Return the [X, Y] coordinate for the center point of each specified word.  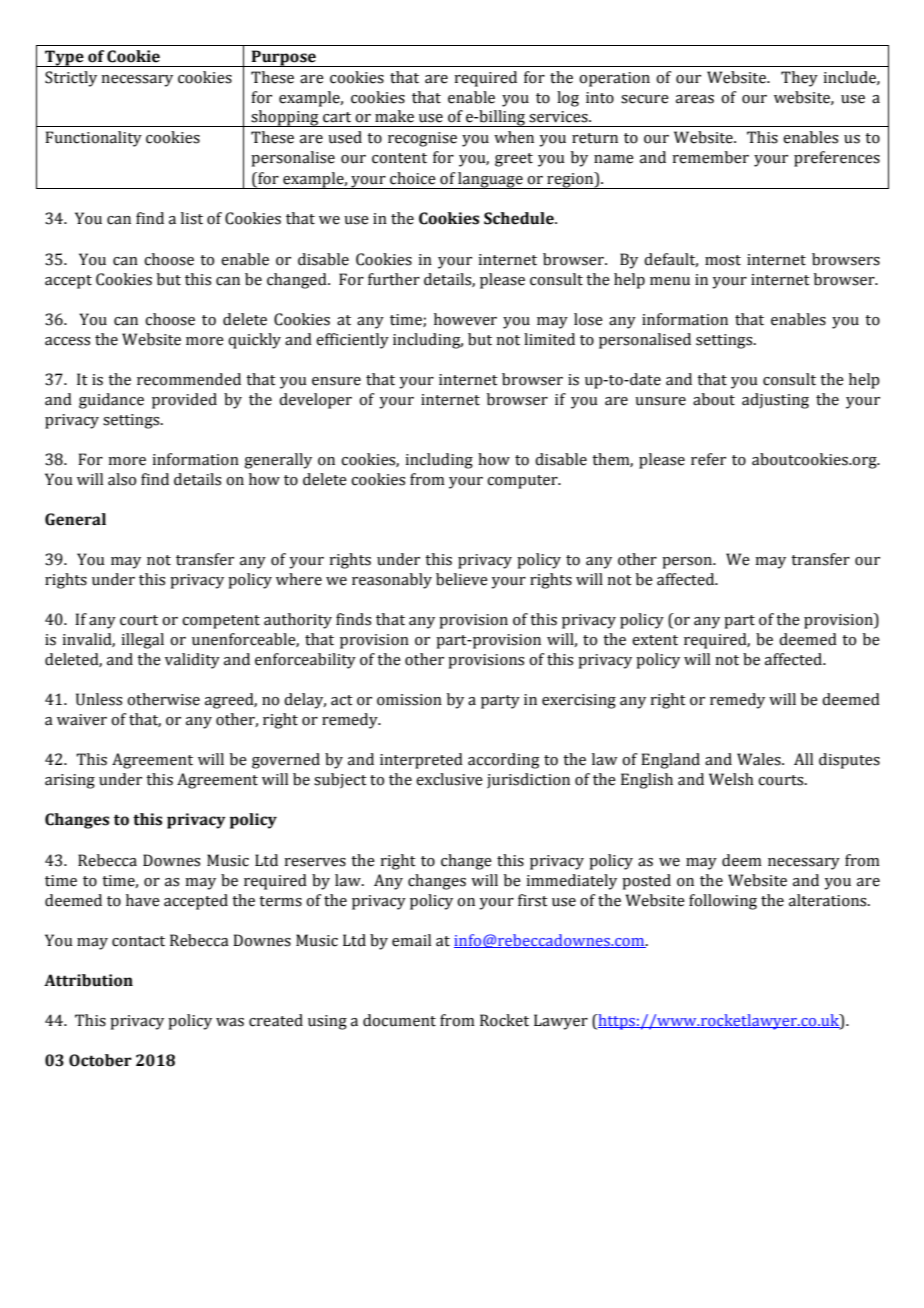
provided [184, 401]
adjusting [775, 401]
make [394, 116]
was [230, 1022]
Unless [99, 699]
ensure [336, 381]
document [399, 1020]
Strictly [71, 79]
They [799, 79]
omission [409, 700]
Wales [760, 759]
